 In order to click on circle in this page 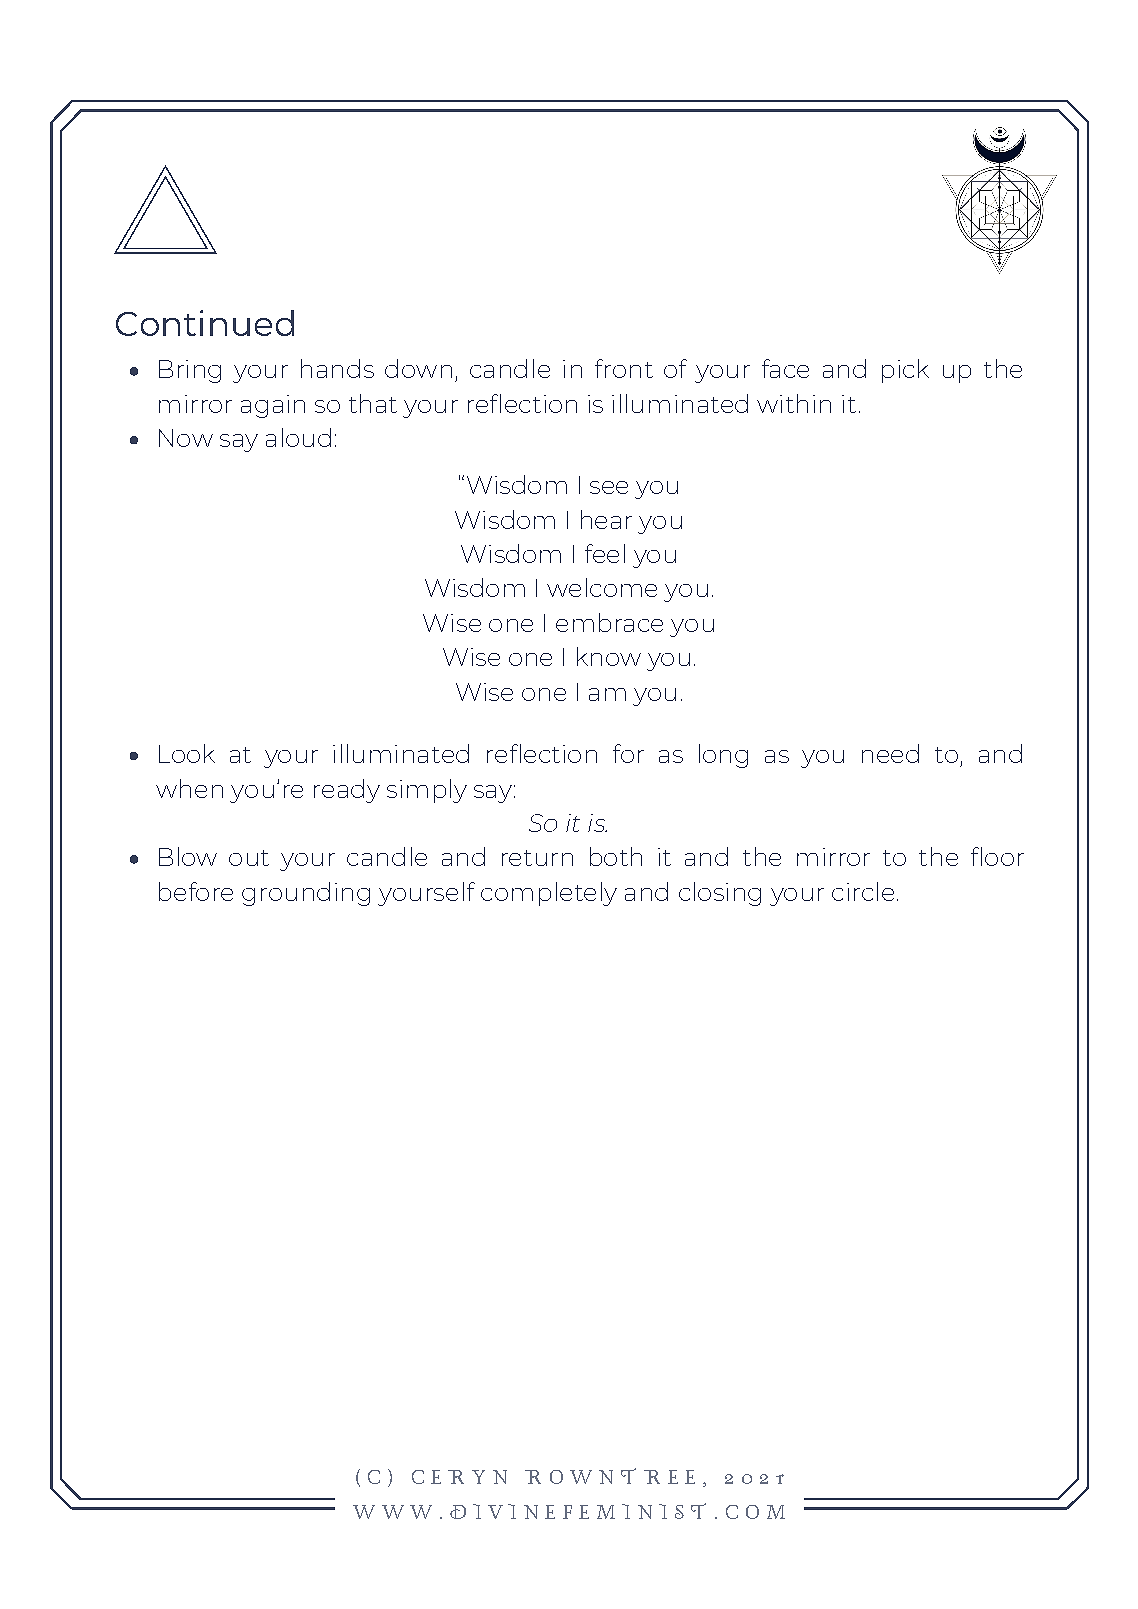, I will do `click(863, 891)`.
